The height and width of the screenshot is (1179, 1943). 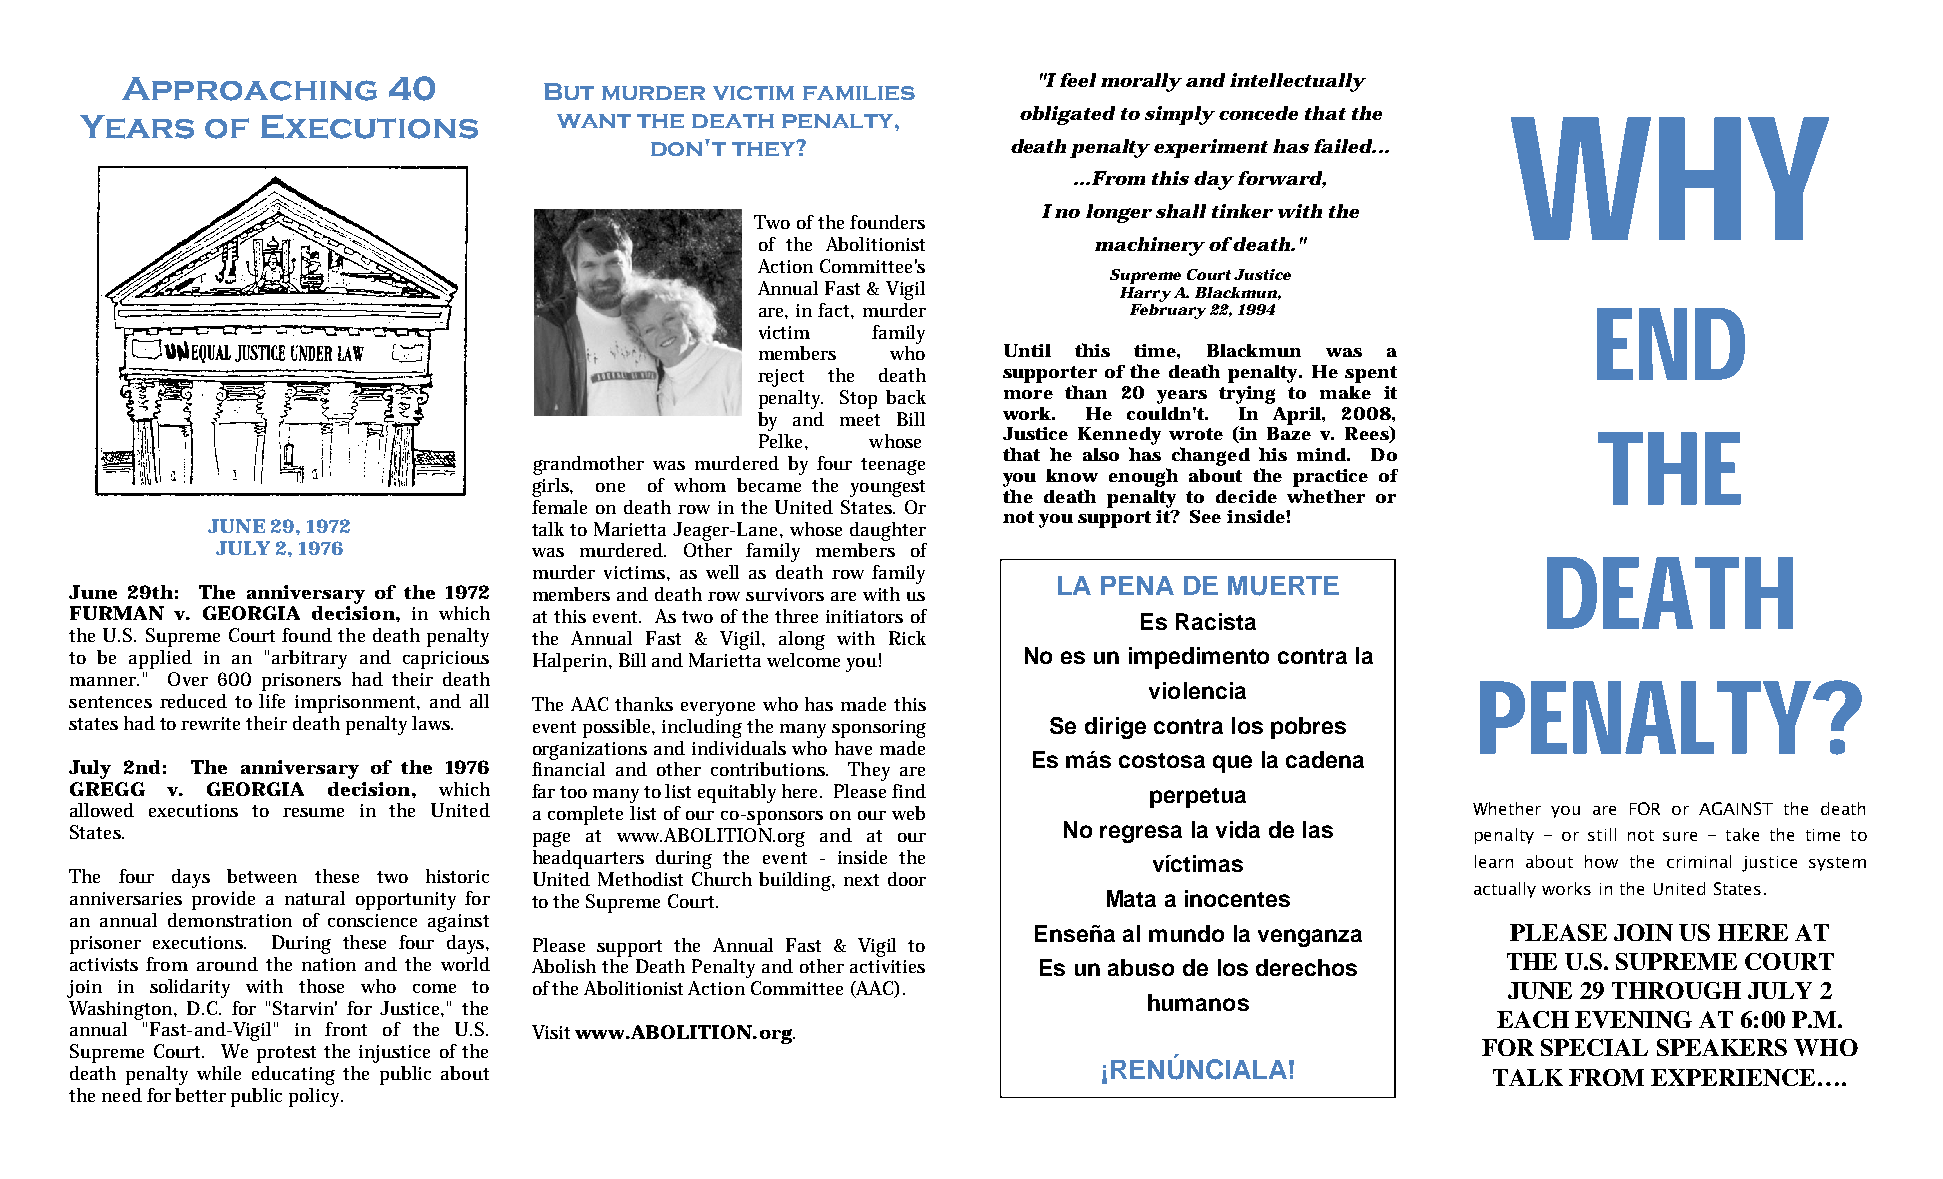 What do you see at coordinates (249, 89) in the screenshot?
I see `Approaching` at bounding box center [249, 89].
